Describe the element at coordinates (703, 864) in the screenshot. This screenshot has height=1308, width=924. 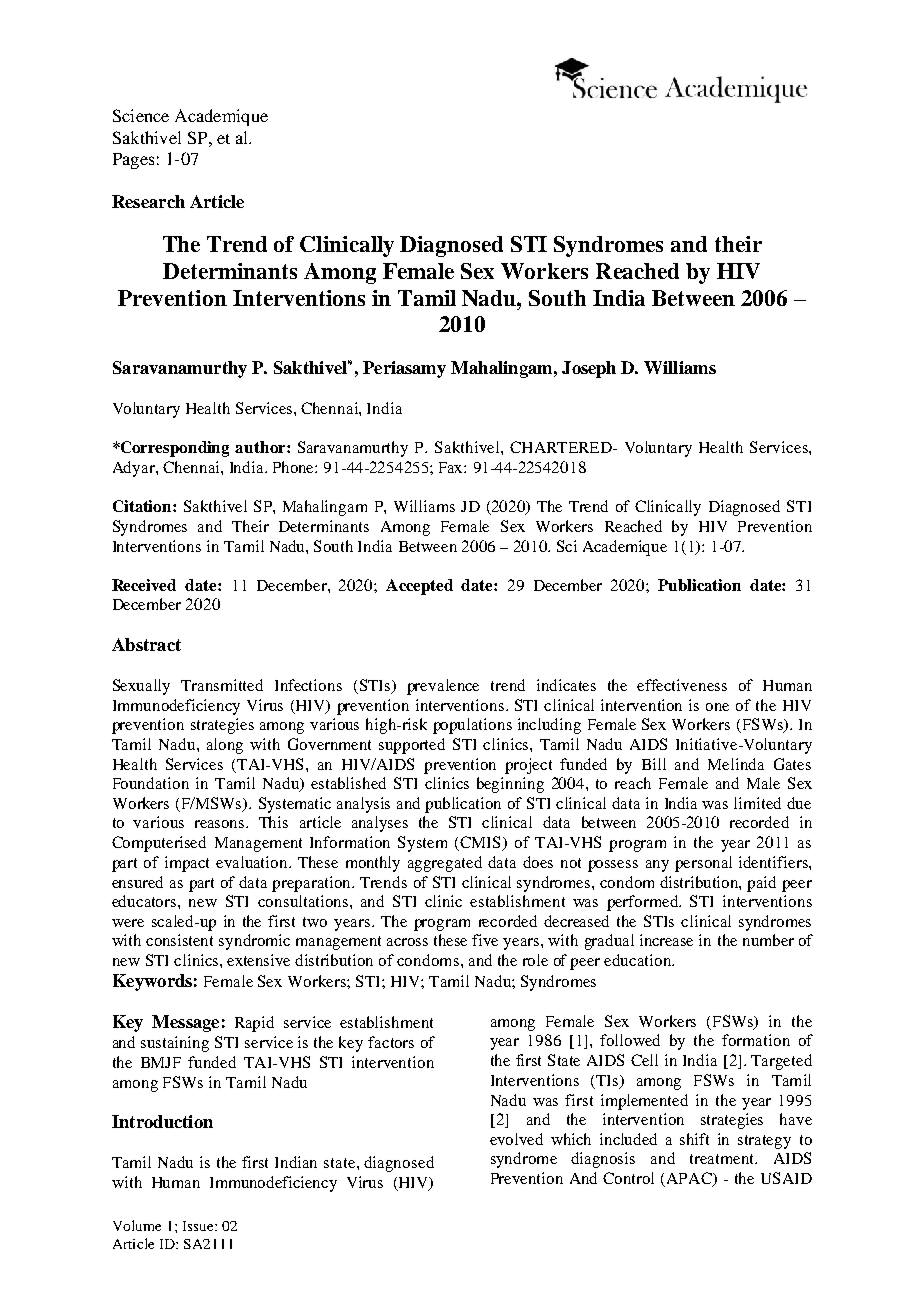
I see `personal` at that location.
